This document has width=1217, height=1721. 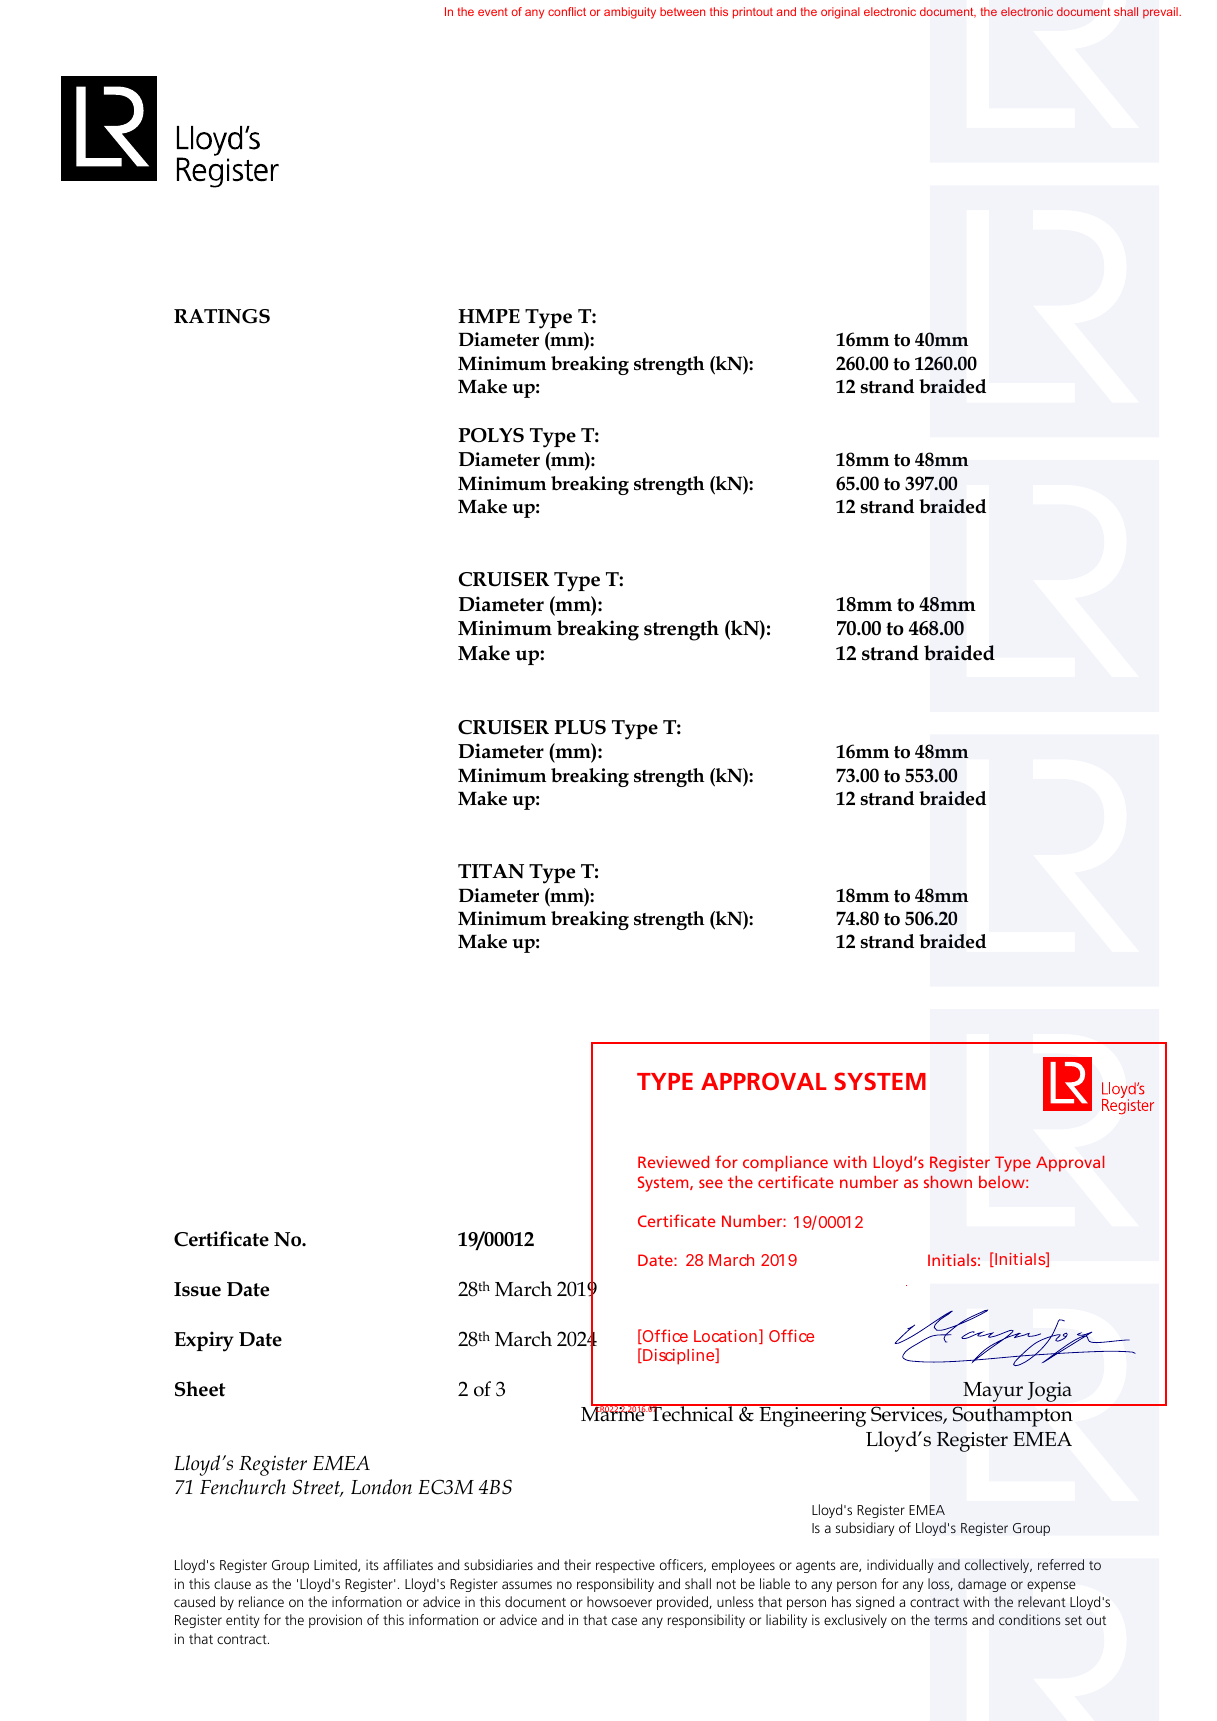 What do you see at coordinates (491, 871) in the document?
I see `TITAN` at bounding box center [491, 871].
